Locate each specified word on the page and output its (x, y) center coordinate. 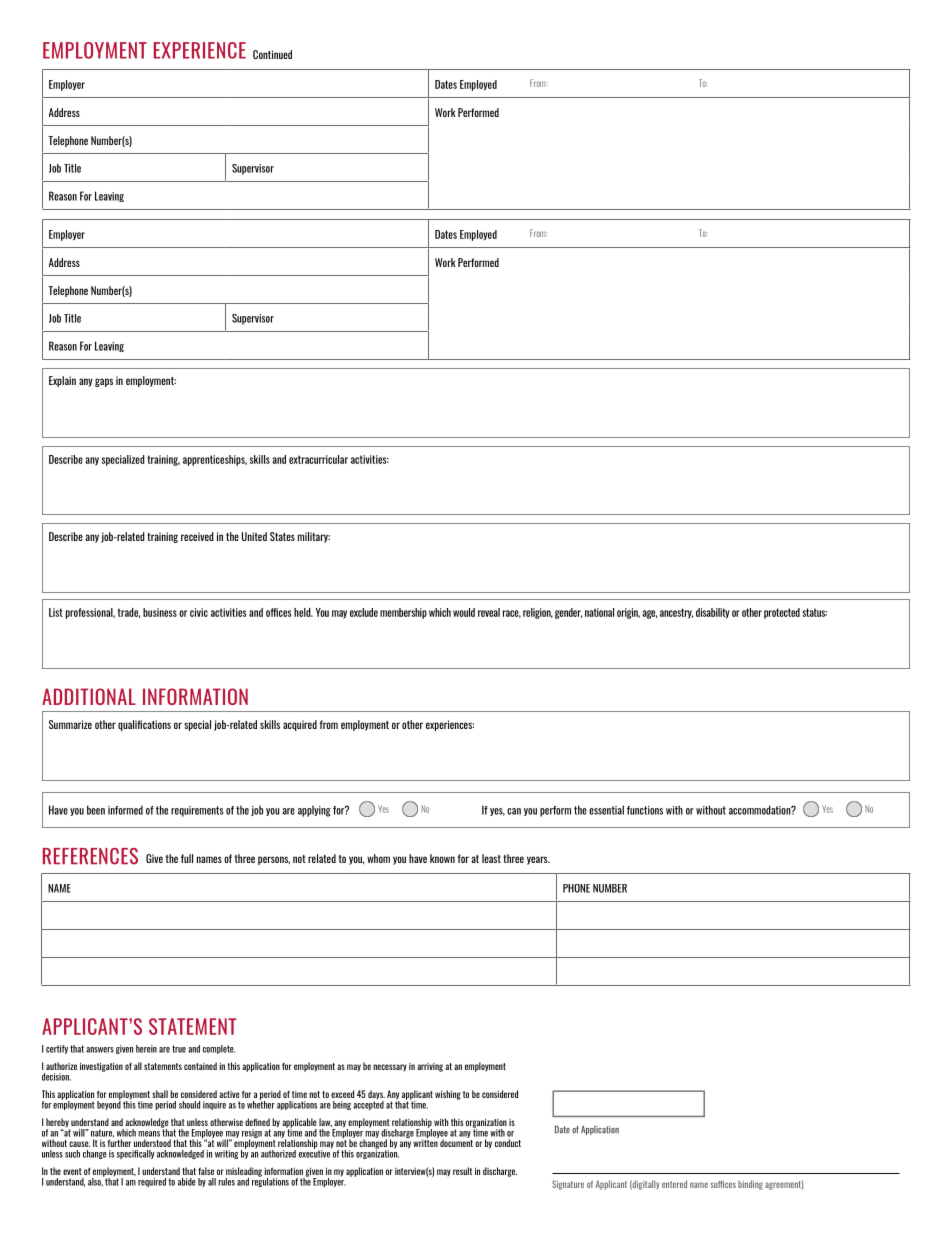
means (149, 1134)
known (442, 858)
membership (403, 613)
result (462, 1171)
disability (712, 613)
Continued (272, 54)
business (160, 612)
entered (674, 1184)
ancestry (676, 613)
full (187, 858)
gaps (104, 382)
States (282, 536)
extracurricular (318, 459)
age (649, 614)
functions (645, 810)
